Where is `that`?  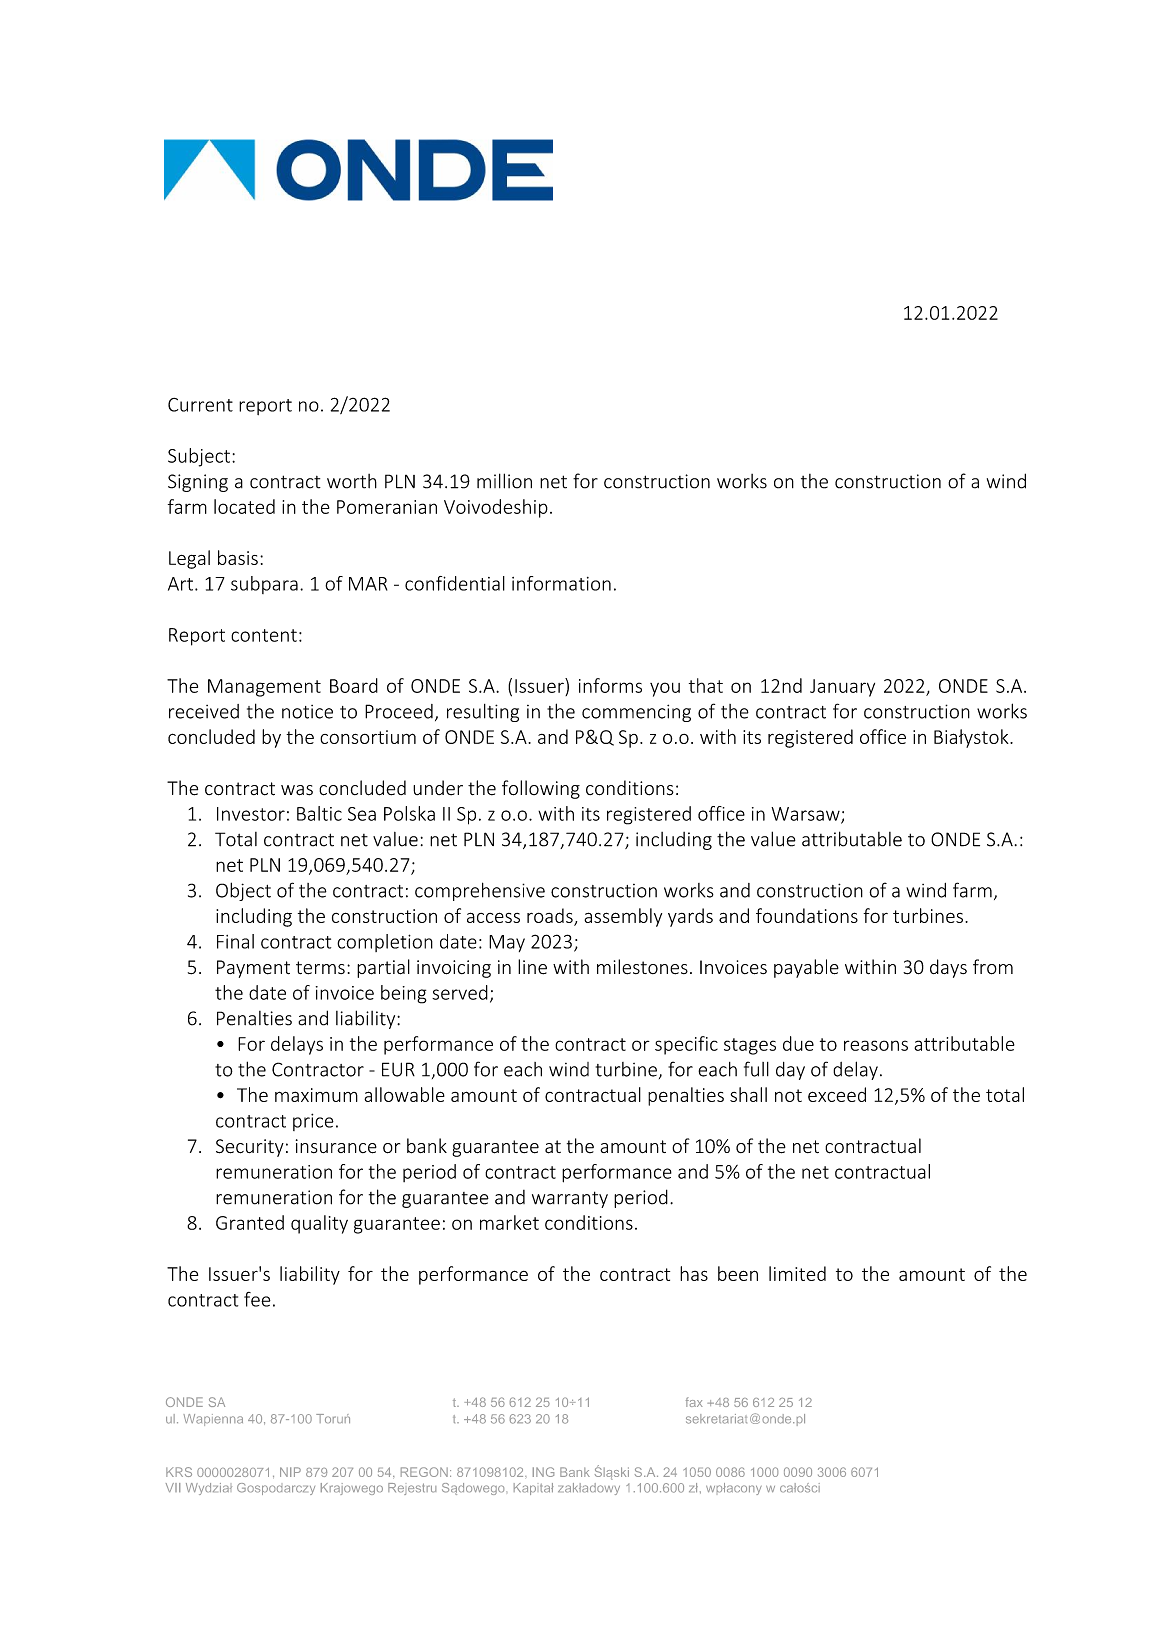
that is located at coordinates (706, 685).
